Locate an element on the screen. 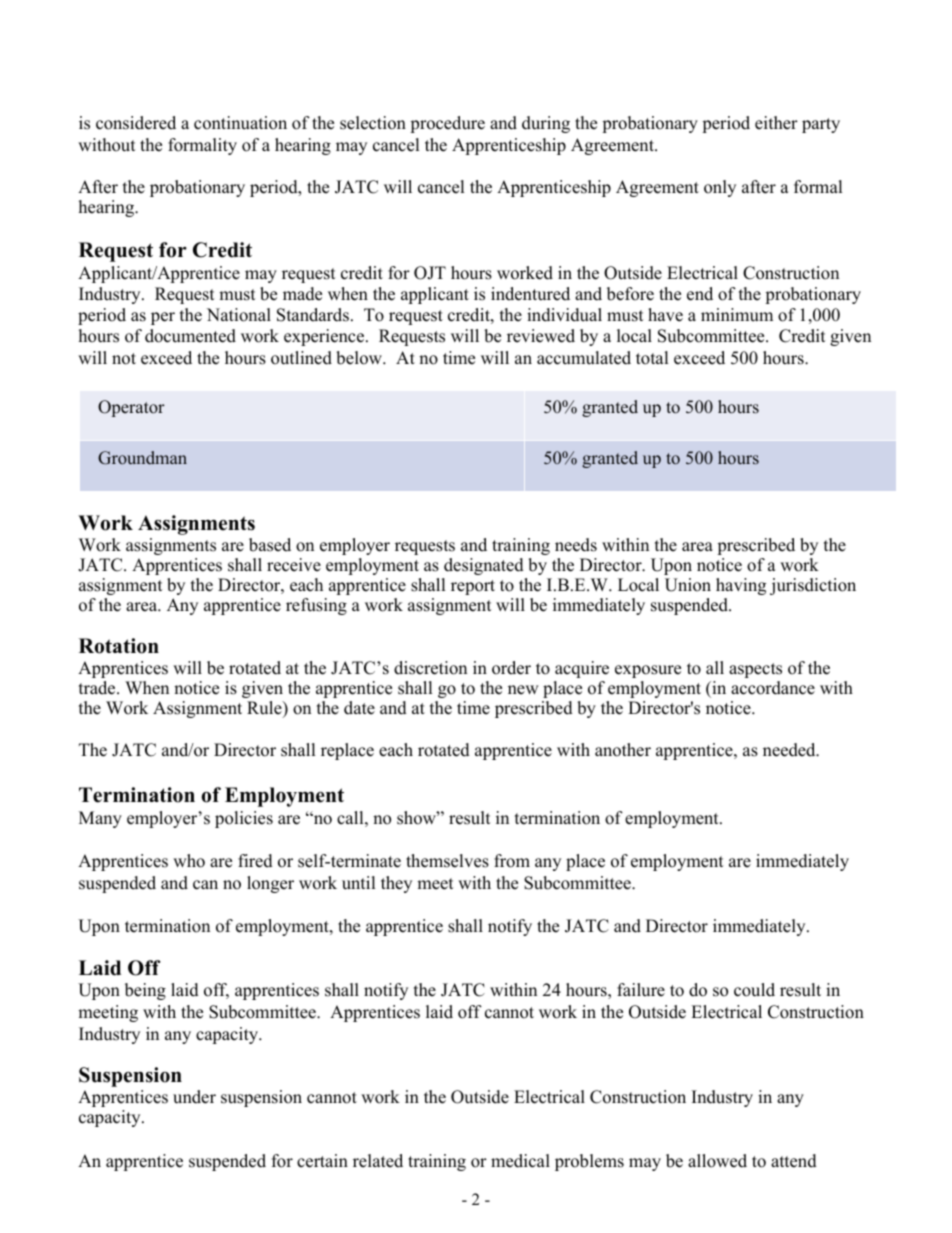 This screenshot has height=1233, width=952. under is located at coordinates (194, 1097).
